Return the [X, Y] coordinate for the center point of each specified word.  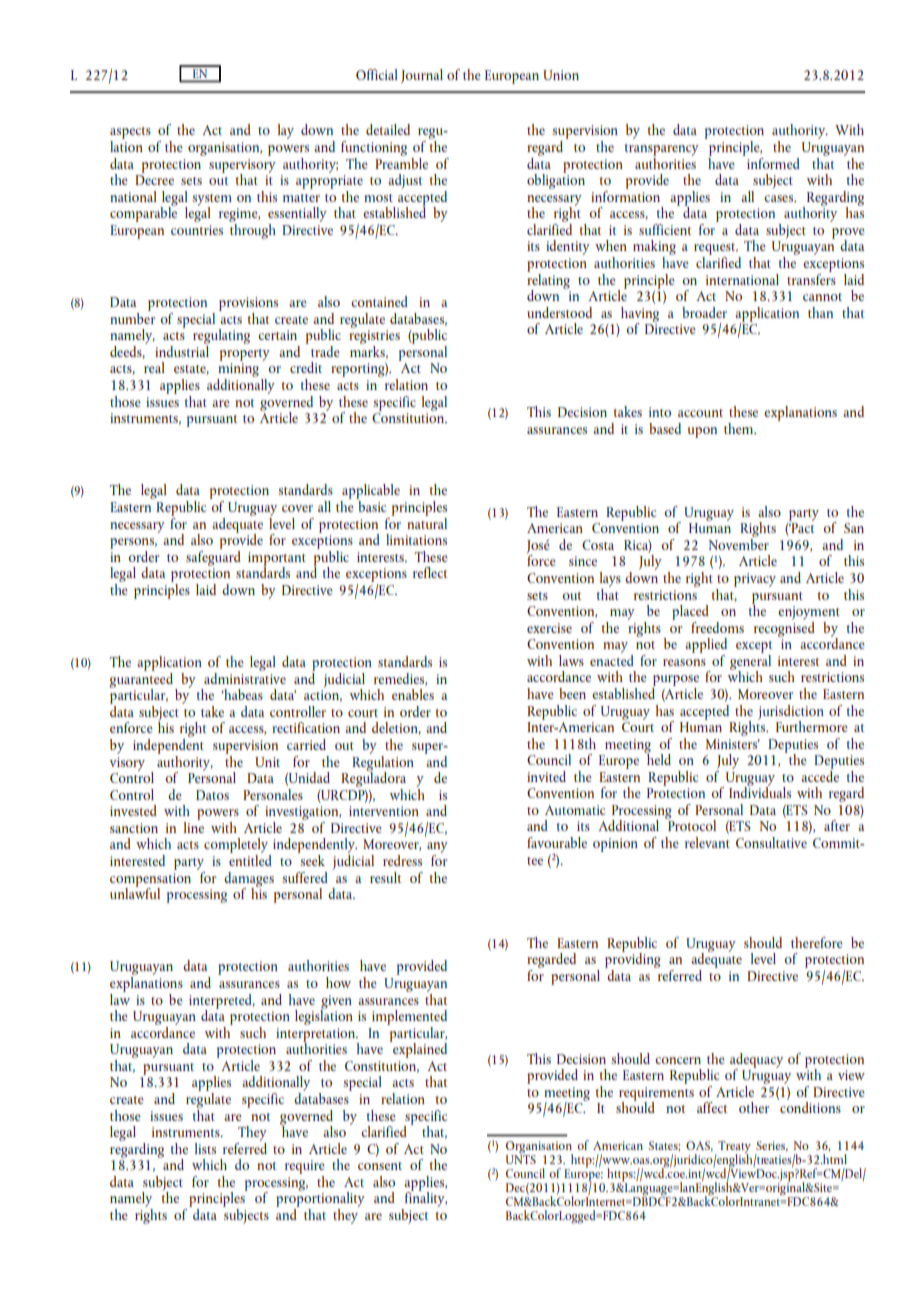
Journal [422, 76]
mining [238, 371]
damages [249, 880]
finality [425, 1200]
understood [559, 312]
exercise [549, 628]
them [740, 428]
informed [772, 162]
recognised [784, 628]
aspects [130, 134]
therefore [817, 942]
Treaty [733, 1148]
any [437, 849]
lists [205, 1148]
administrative [245, 677]
